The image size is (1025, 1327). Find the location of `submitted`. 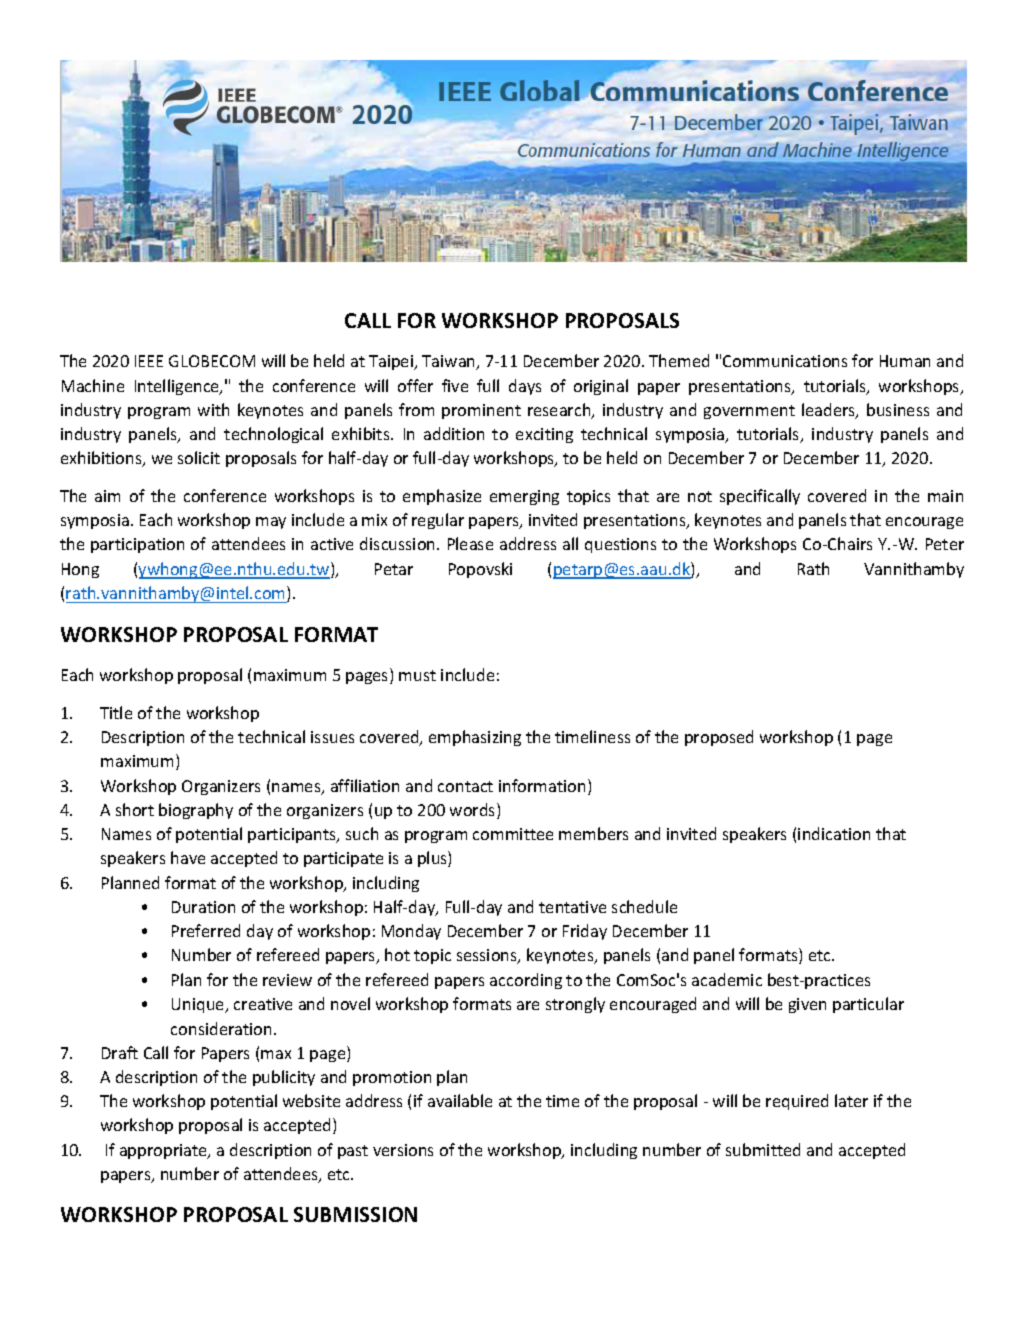

submitted is located at coordinates (763, 1149).
